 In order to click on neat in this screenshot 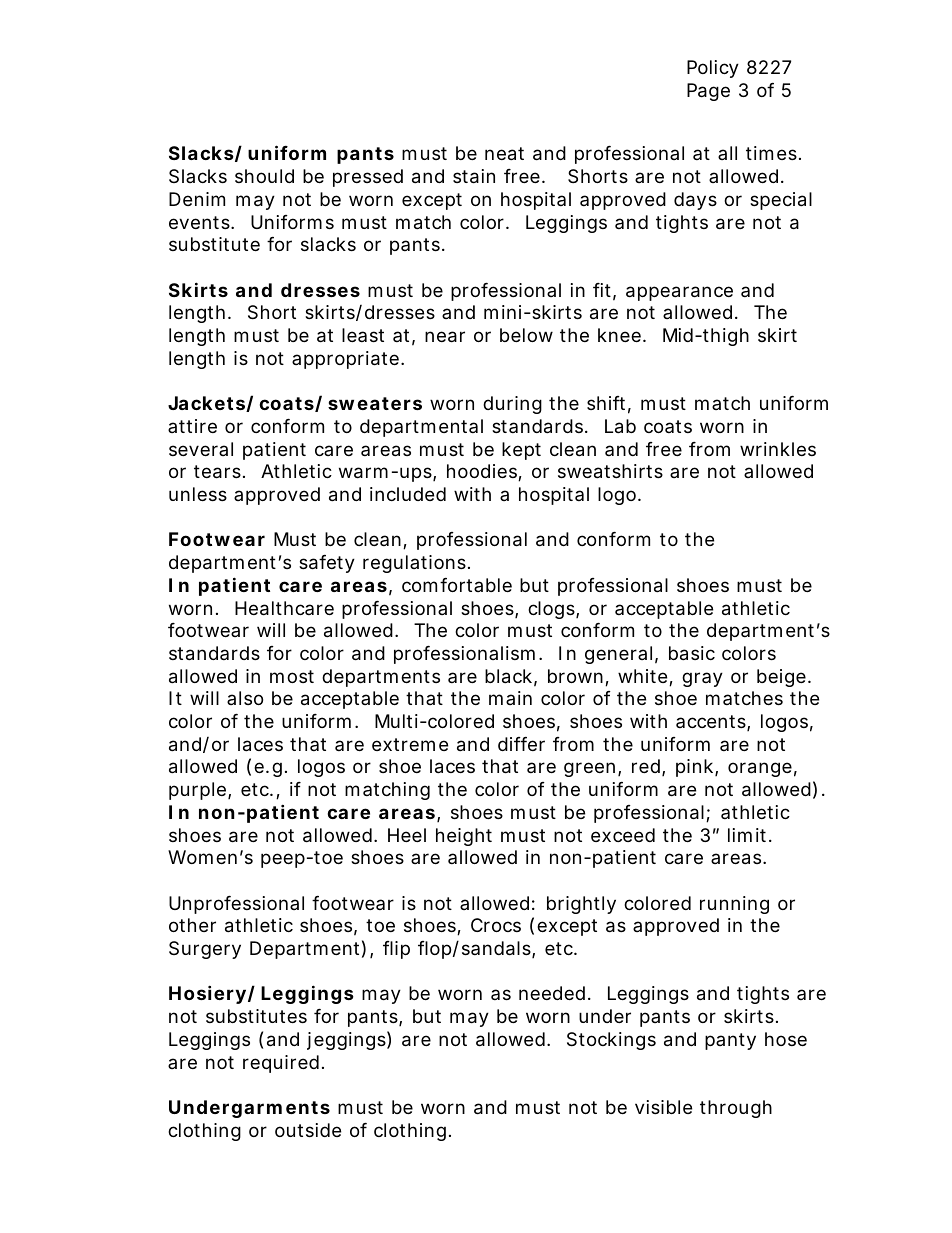, I will do `click(504, 154)`.
